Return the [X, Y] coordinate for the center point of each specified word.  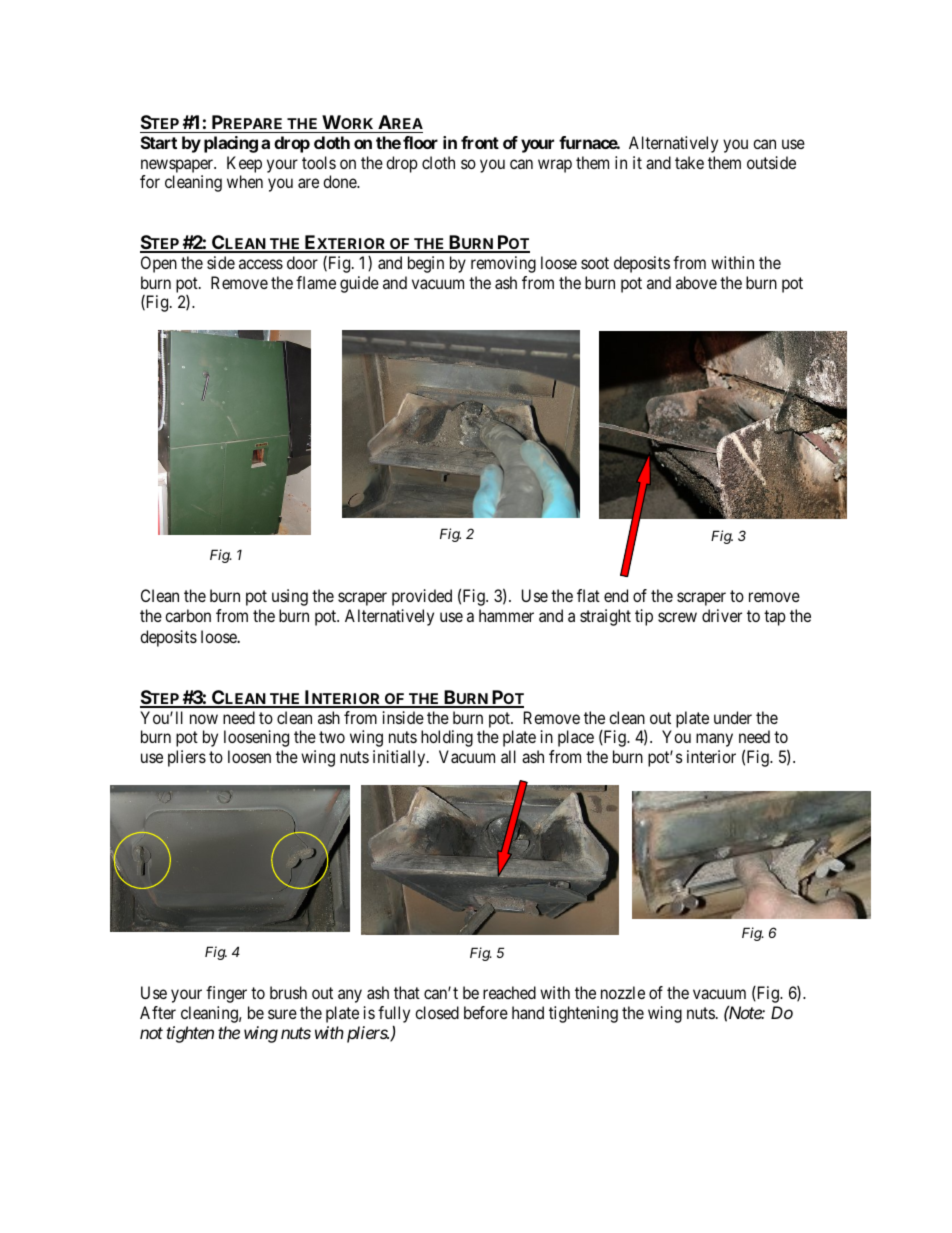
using [290, 597]
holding [447, 738]
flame [316, 282]
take [689, 162]
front [480, 142]
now [204, 719]
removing [503, 264]
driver [722, 615]
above [696, 282]
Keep [244, 164]
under [733, 717]
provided [422, 597]
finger [226, 994]
